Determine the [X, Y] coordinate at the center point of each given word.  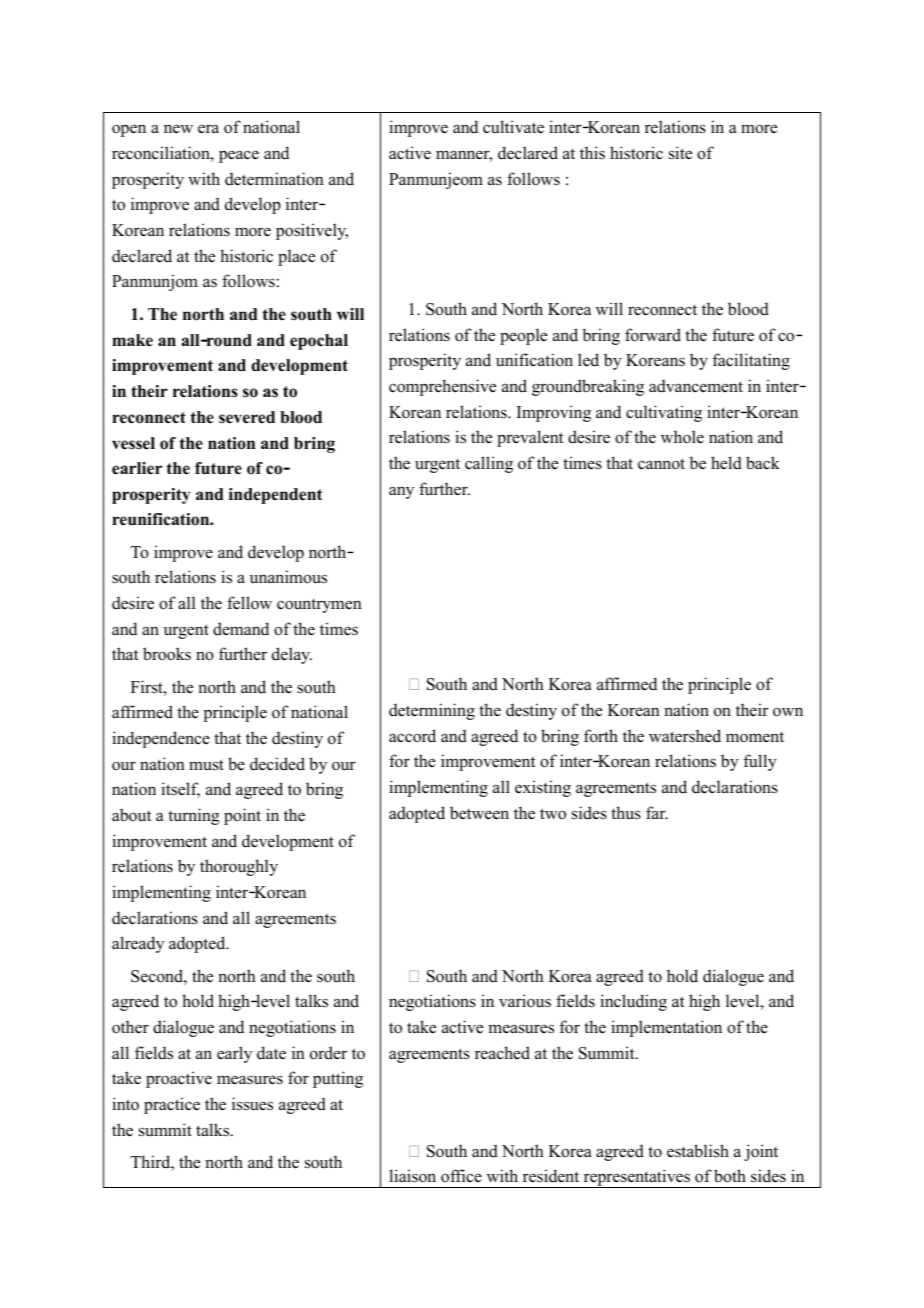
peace [239, 156]
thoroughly [239, 867]
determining [432, 711]
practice [172, 1105]
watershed [685, 736]
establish [698, 1151]
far [657, 813]
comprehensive [442, 387]
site [680, 153]
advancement [696, 386]
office [461, 1176]
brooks [167, 654]
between [479, 813]
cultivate [513, 127]
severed [247, 417]
